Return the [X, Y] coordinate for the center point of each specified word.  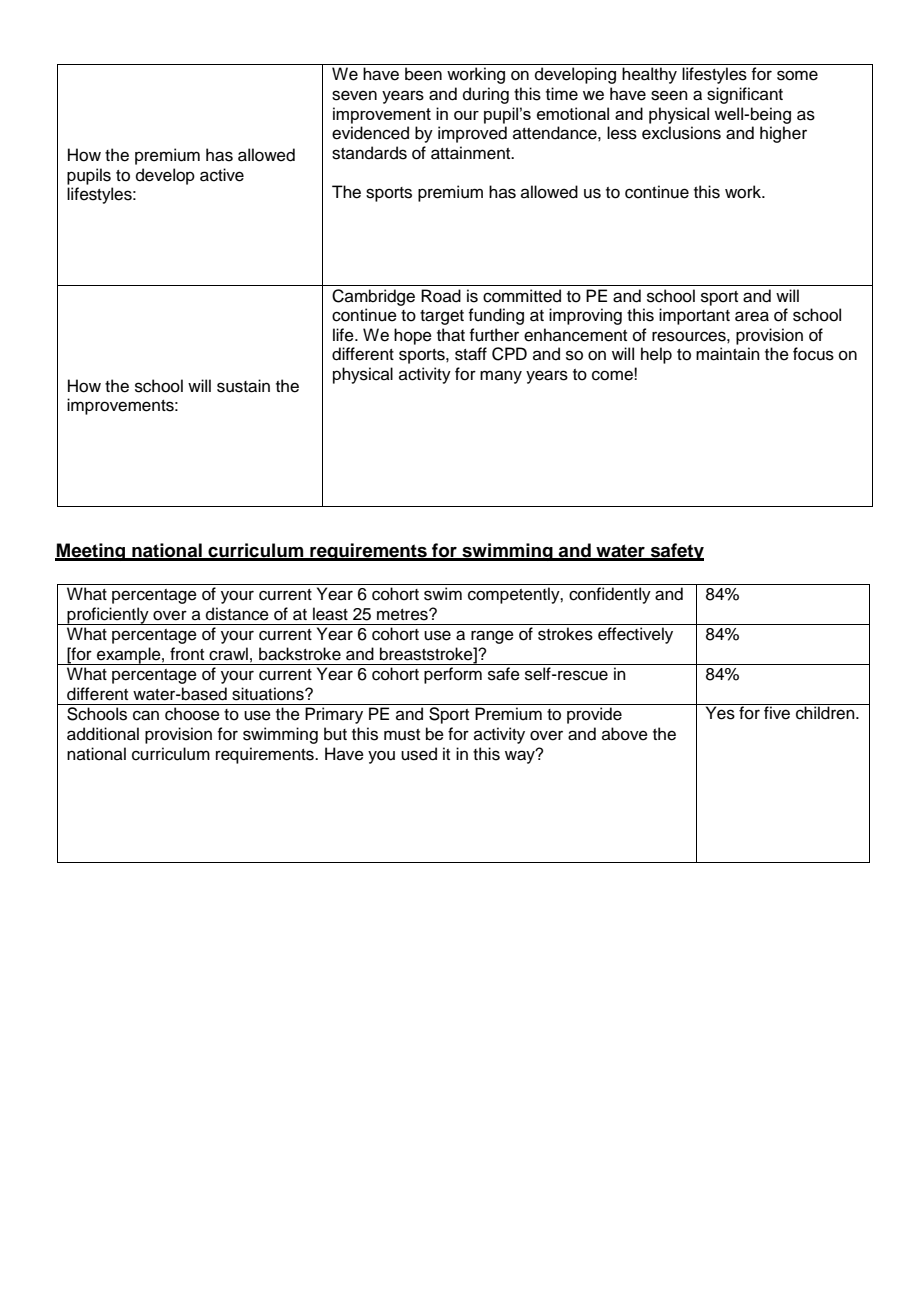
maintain [728, 354]
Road [441, 296]
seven [354, 95]
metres [403, 615]
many [501, 377]
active [222, 175]
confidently [610, 595]
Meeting [91, 552]
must [402, 735]
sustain [243, 386]
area [752, 316]
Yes [720, 712]
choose [192, 714]
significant [745, 95]
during [486, 95]
